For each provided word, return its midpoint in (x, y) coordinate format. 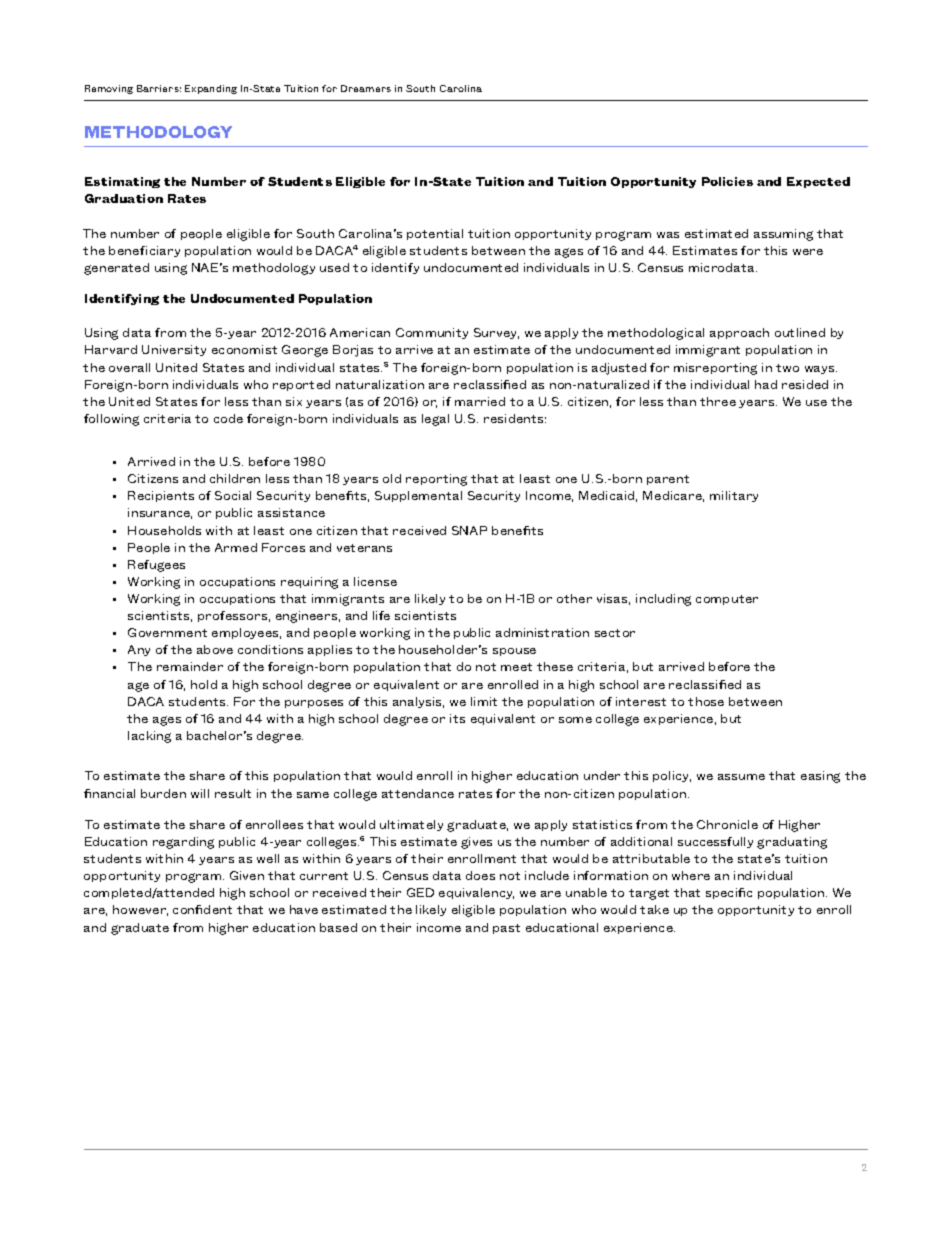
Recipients (161, 496)
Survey (496, 333)
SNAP (469, 530)
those (706, 701)
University (174, 350)
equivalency (476, 893)
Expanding (211, 89)
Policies (727, 181)
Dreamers (366, 88)
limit (484, 701)
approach (739, 333)
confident (202, 909)
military (734, 496)
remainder (190, 666)
